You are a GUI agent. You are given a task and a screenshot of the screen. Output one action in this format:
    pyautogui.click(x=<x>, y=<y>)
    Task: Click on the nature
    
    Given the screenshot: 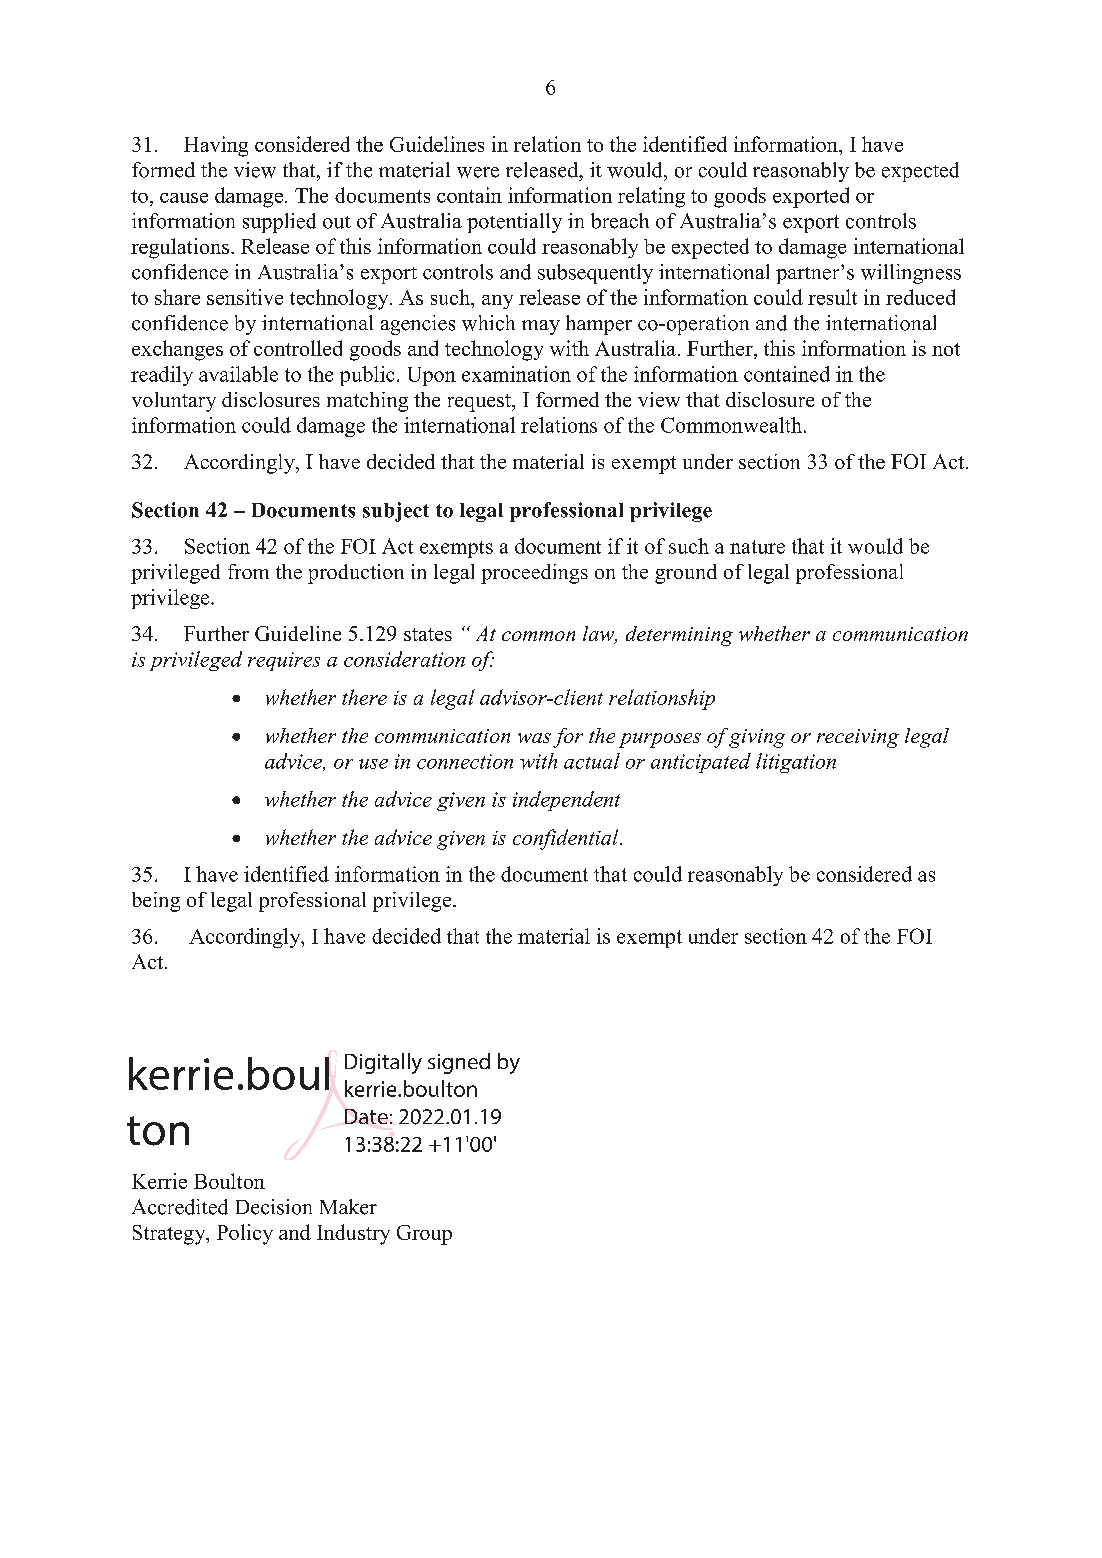 What is the action you would take?
    pyautogui.click(x=757, y=547)
